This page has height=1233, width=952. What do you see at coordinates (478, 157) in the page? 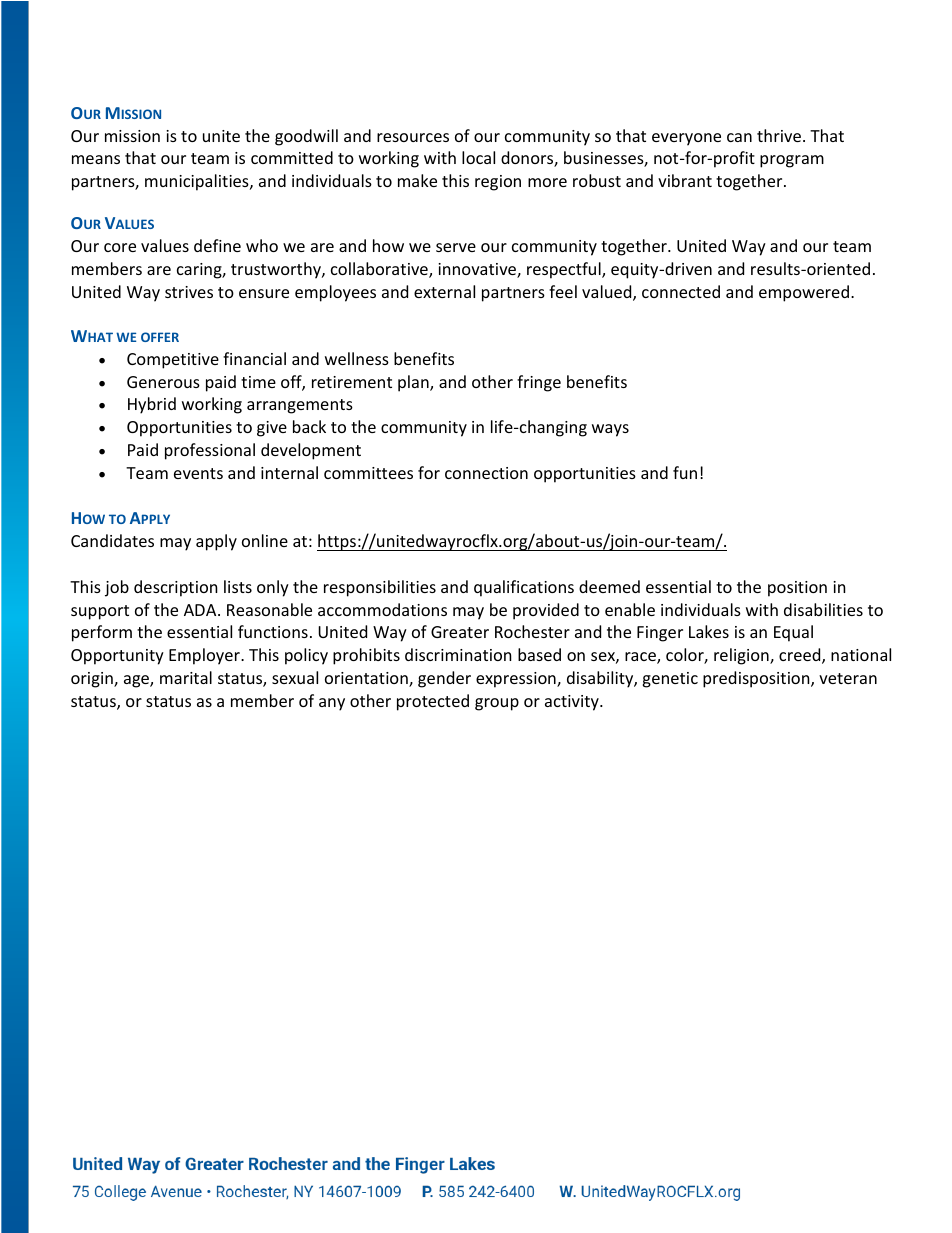
I see `local` at bounding box center [478, 157].
